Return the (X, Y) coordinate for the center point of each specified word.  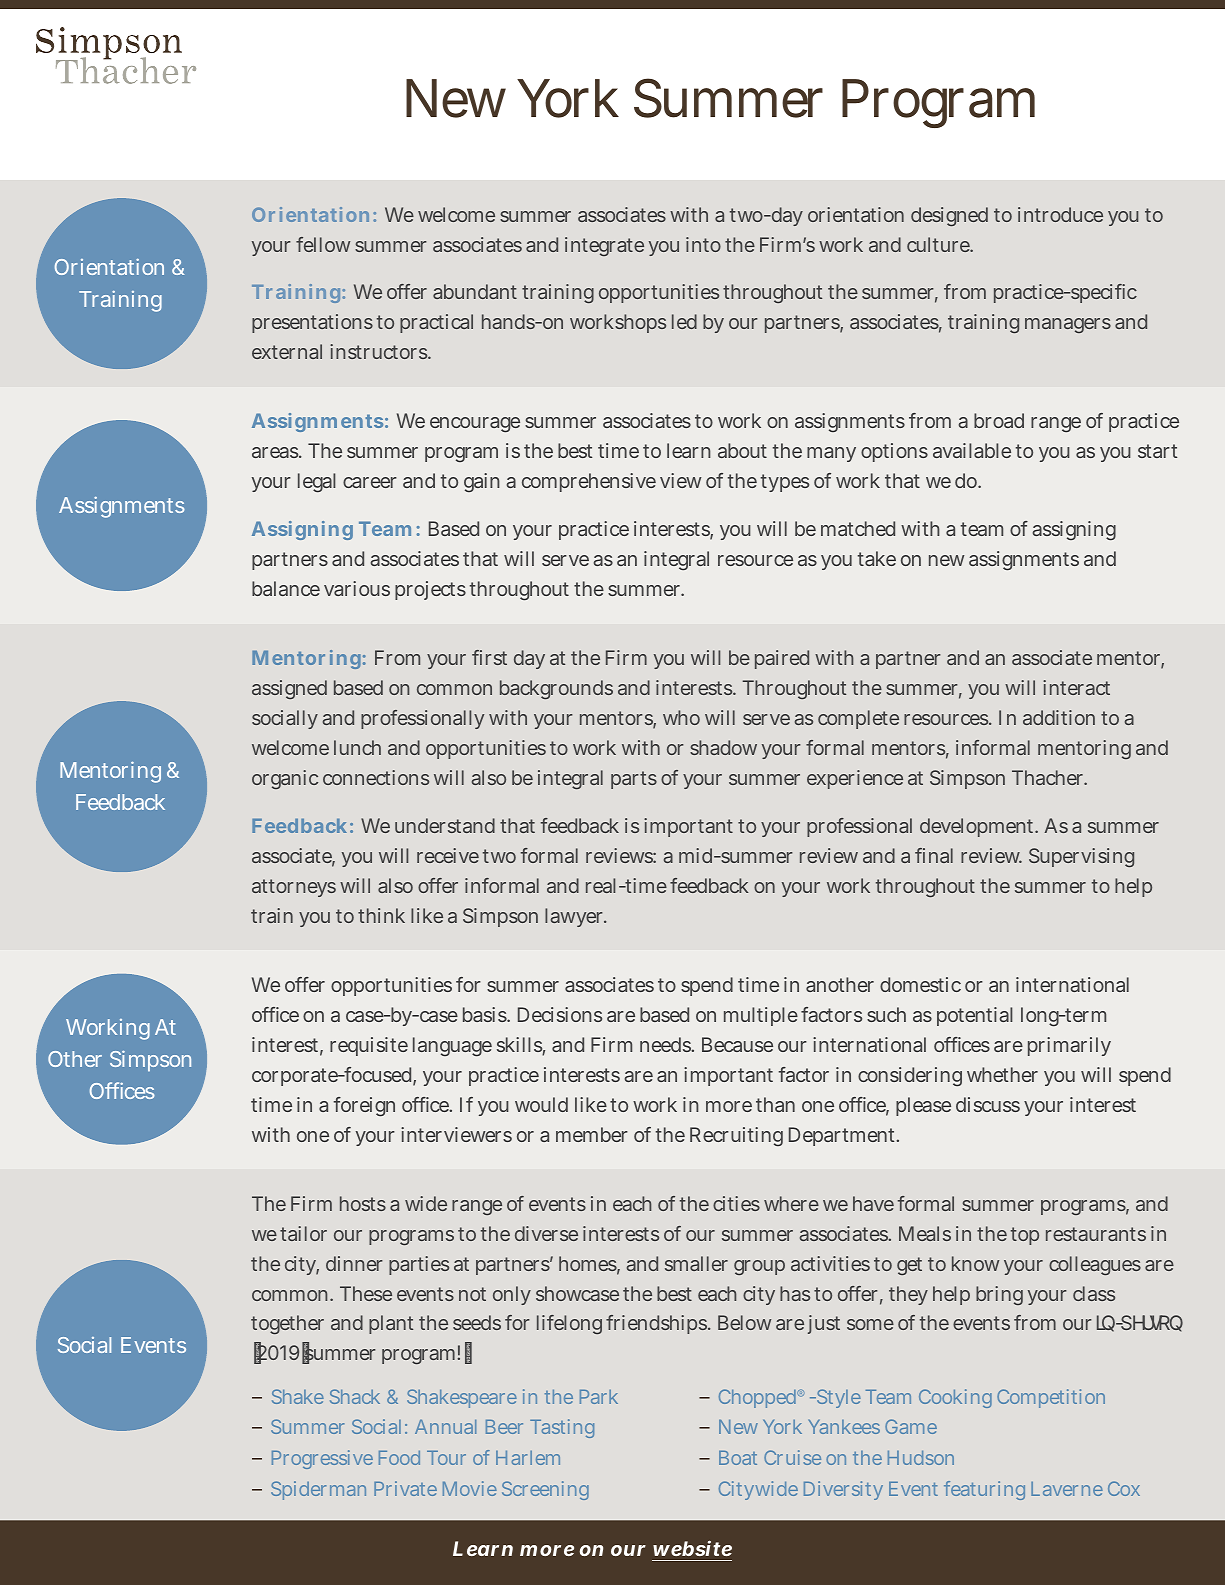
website (692, 1548)
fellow (323, 244)
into (703, 244)
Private (405, 1488)
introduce (1060, 214)
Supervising (1081, 857)
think (381, 915)
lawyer (576, 917)
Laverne (1067, 1489)
